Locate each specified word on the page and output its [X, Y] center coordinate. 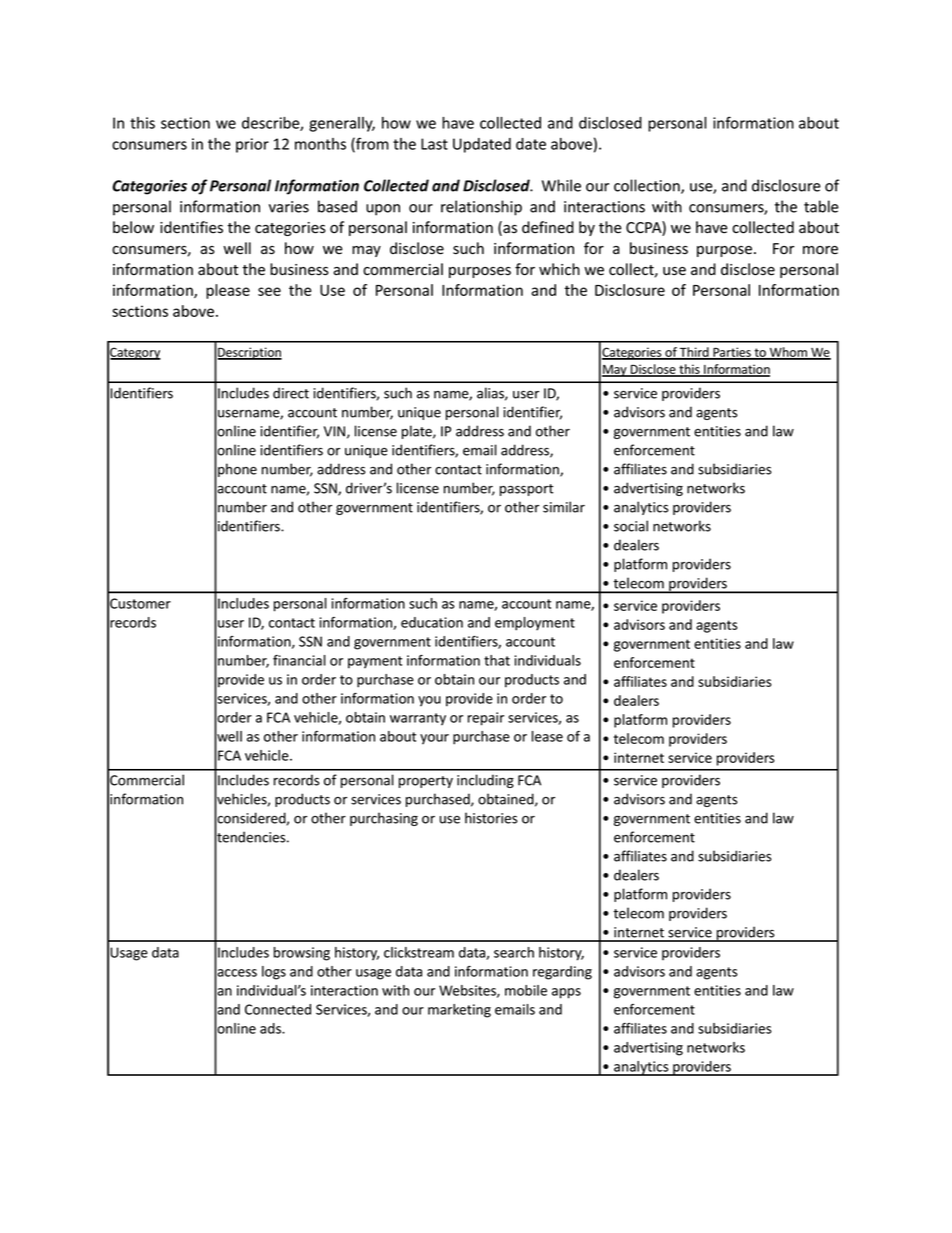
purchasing [384, 819]
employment [535, 624]
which [559, 269]
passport [526, 490]
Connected [278, 1009]
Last [434, 144]
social [631, 526]
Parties [732, 353]
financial [299, 660]
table [821, 206]
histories [491, 818]
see [269, 291]
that [497, 660]
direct [291, 393]
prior [252, 145]
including [485, 781]
